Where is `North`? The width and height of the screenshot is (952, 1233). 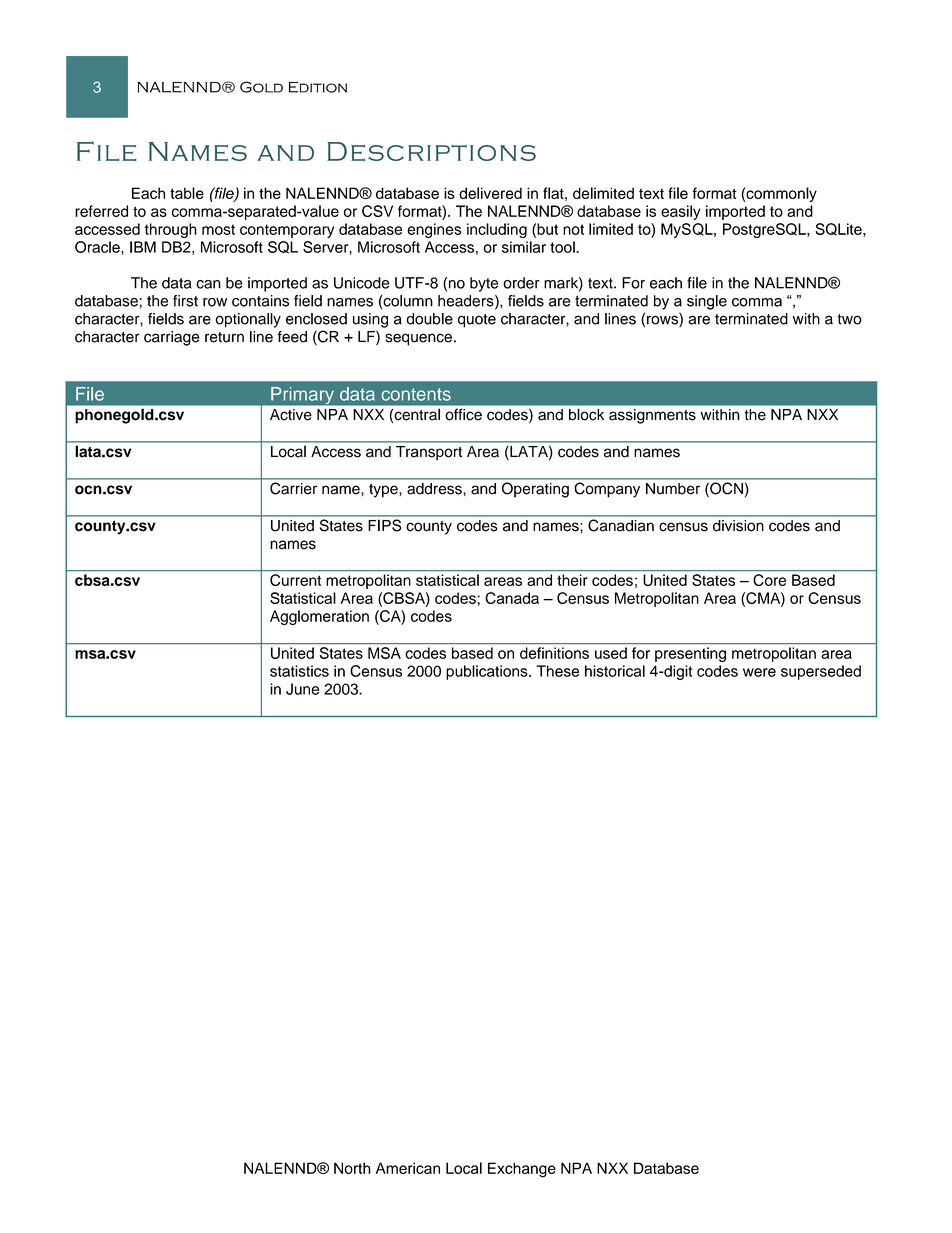 North is located at coordinates (352, 1168).
